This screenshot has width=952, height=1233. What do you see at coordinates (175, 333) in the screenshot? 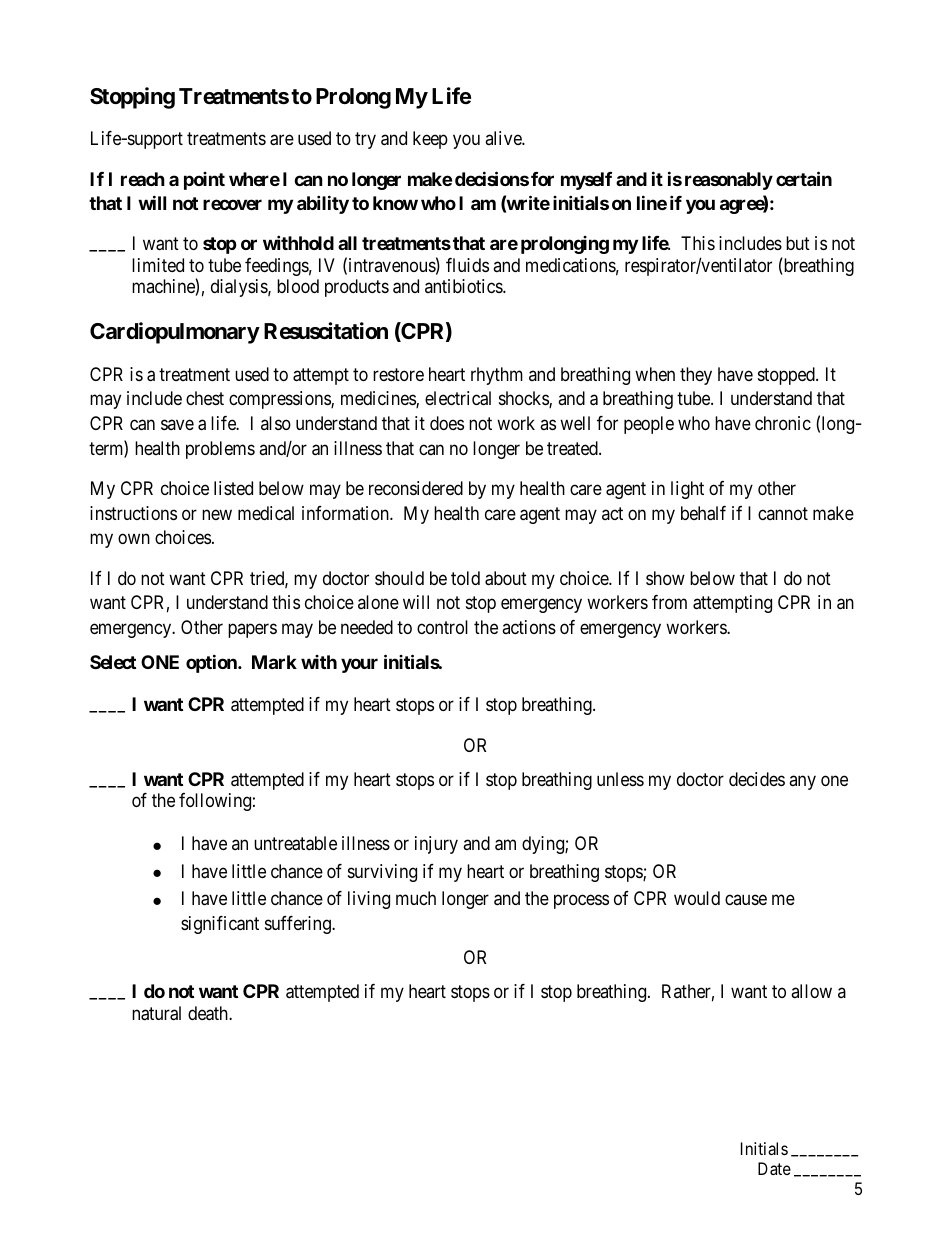
I see `Cardiopulmonary` at bounding box center [175, 333].
